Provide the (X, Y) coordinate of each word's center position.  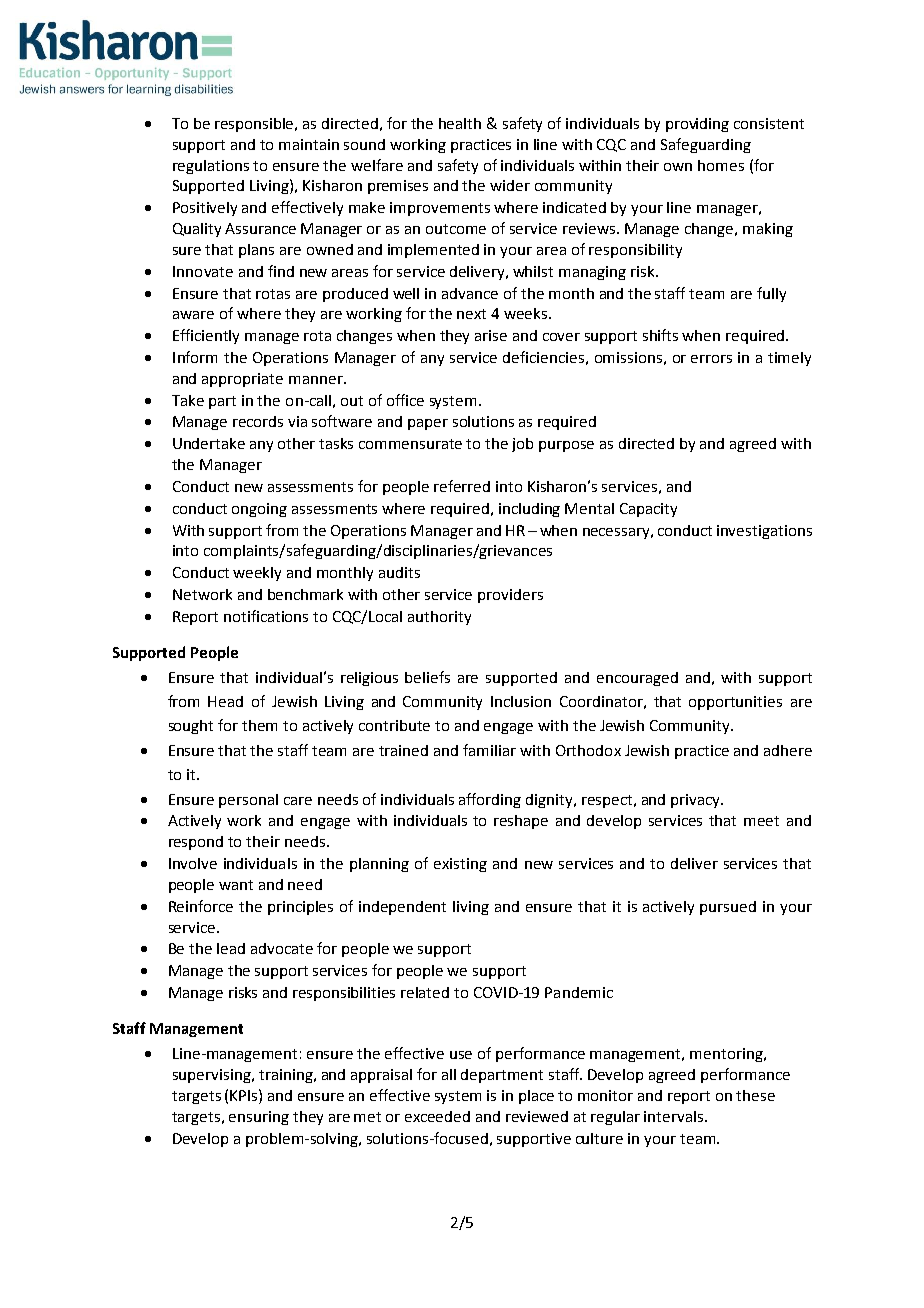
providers (510, 596)
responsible (256, 125)
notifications (266, 616)
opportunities (735, 703)
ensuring (259, 1118)
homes (721, 165)
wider (510, 185)
